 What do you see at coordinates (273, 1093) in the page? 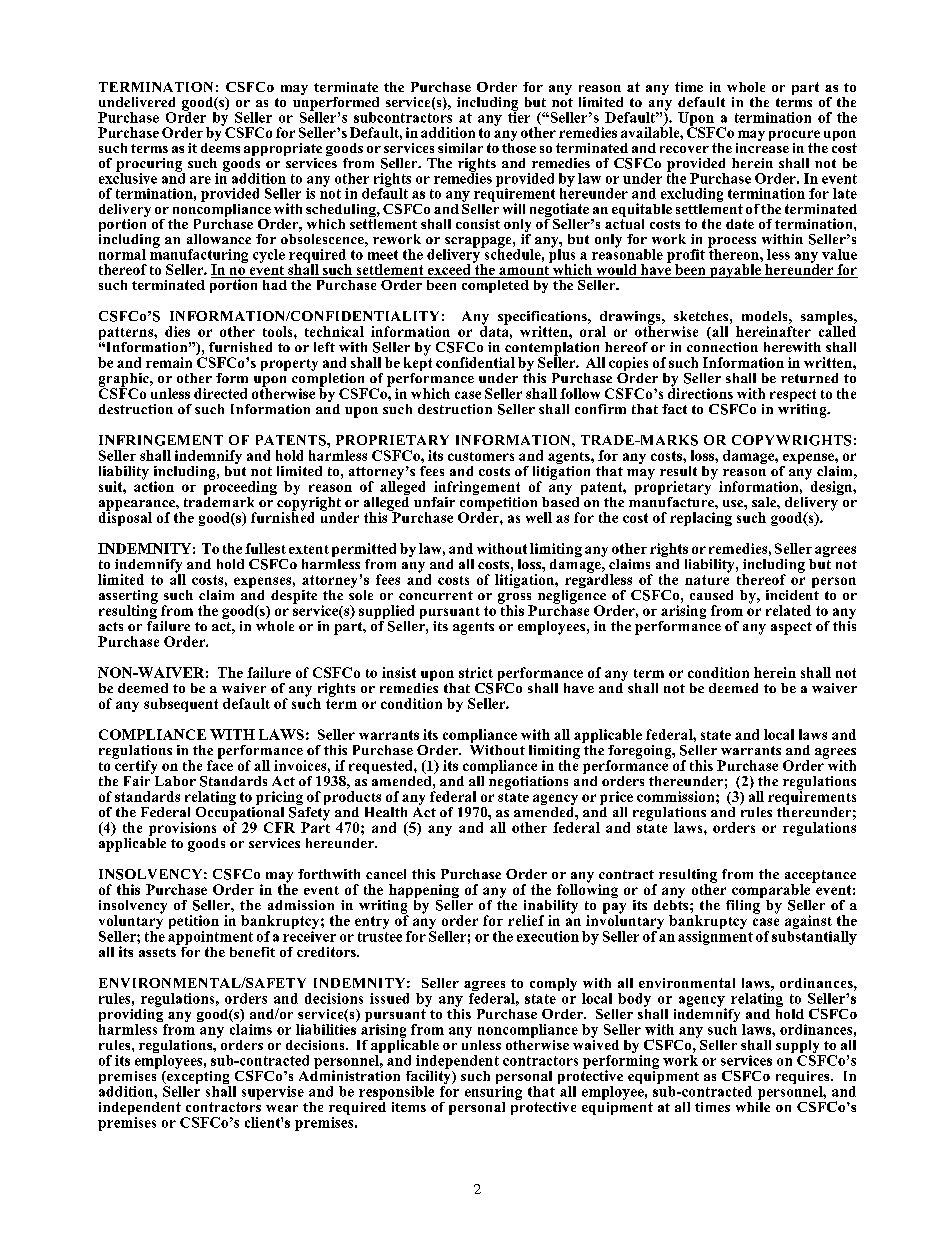
I see `supervise` at bounding box center [273, 1093].
